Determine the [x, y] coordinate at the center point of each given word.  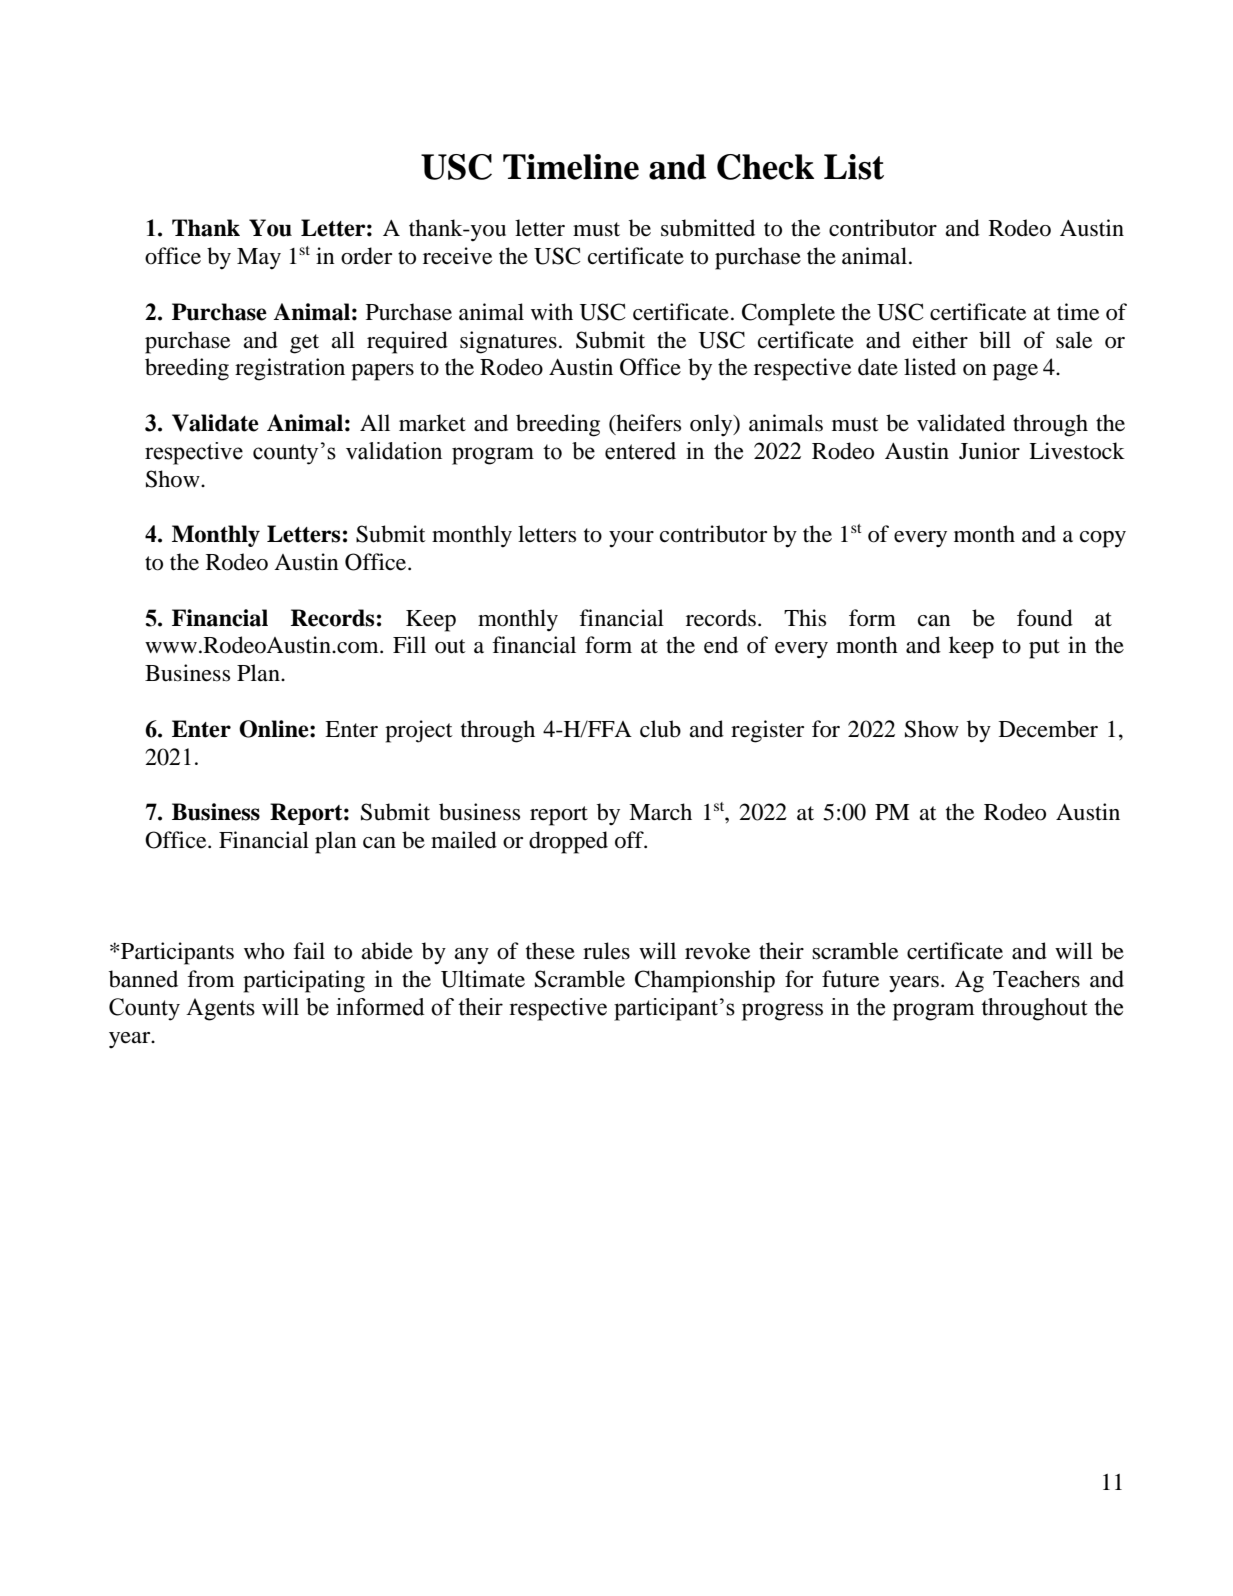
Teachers [1036, 979]
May [259, 259]
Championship [705, 981]
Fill [409, 644]
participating [304, 981]
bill [995, 340]
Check [765, 167]
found [1045, 618]
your [631, 539]
